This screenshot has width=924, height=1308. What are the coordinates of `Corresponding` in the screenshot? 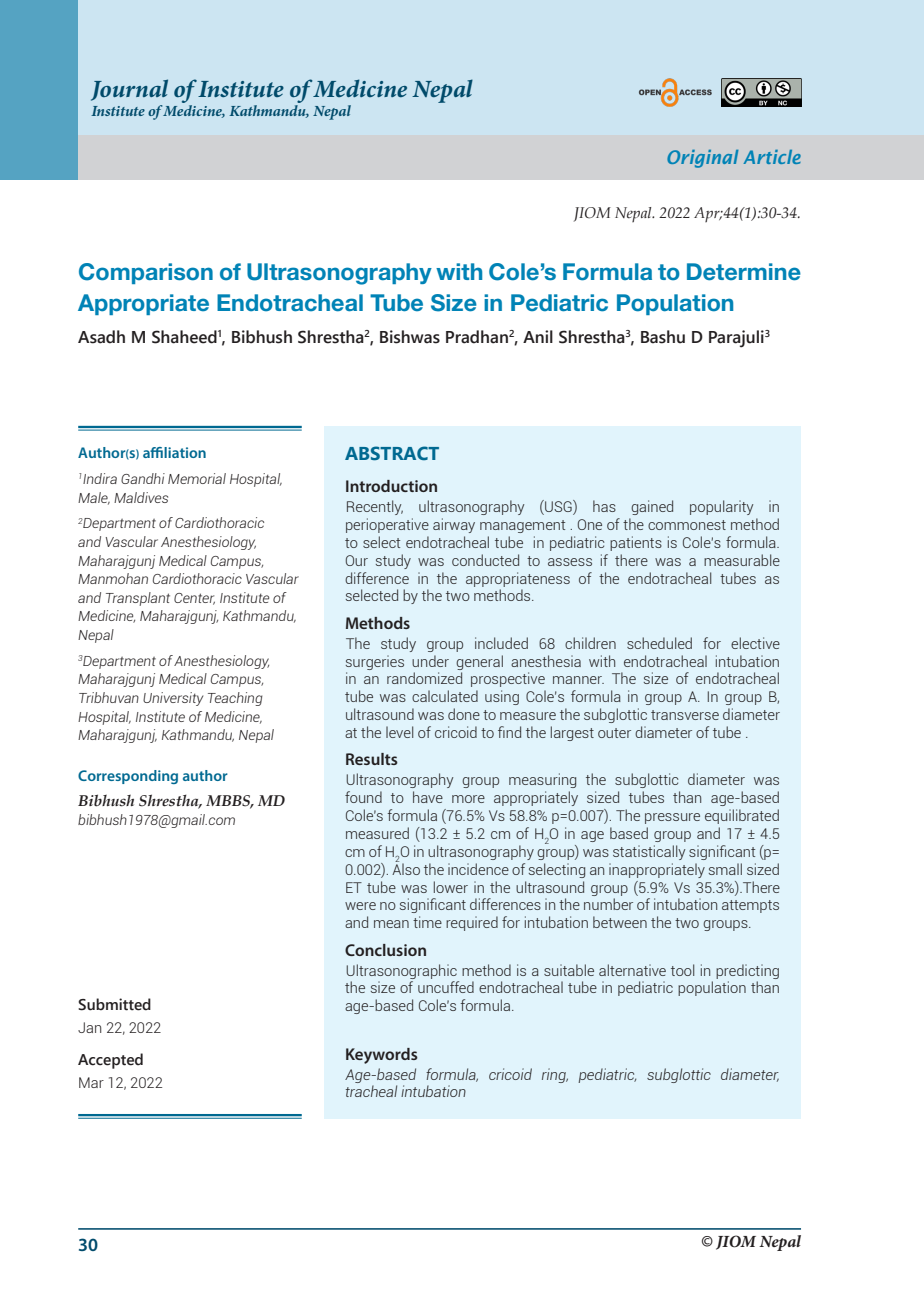 It's located at (128, 777).
